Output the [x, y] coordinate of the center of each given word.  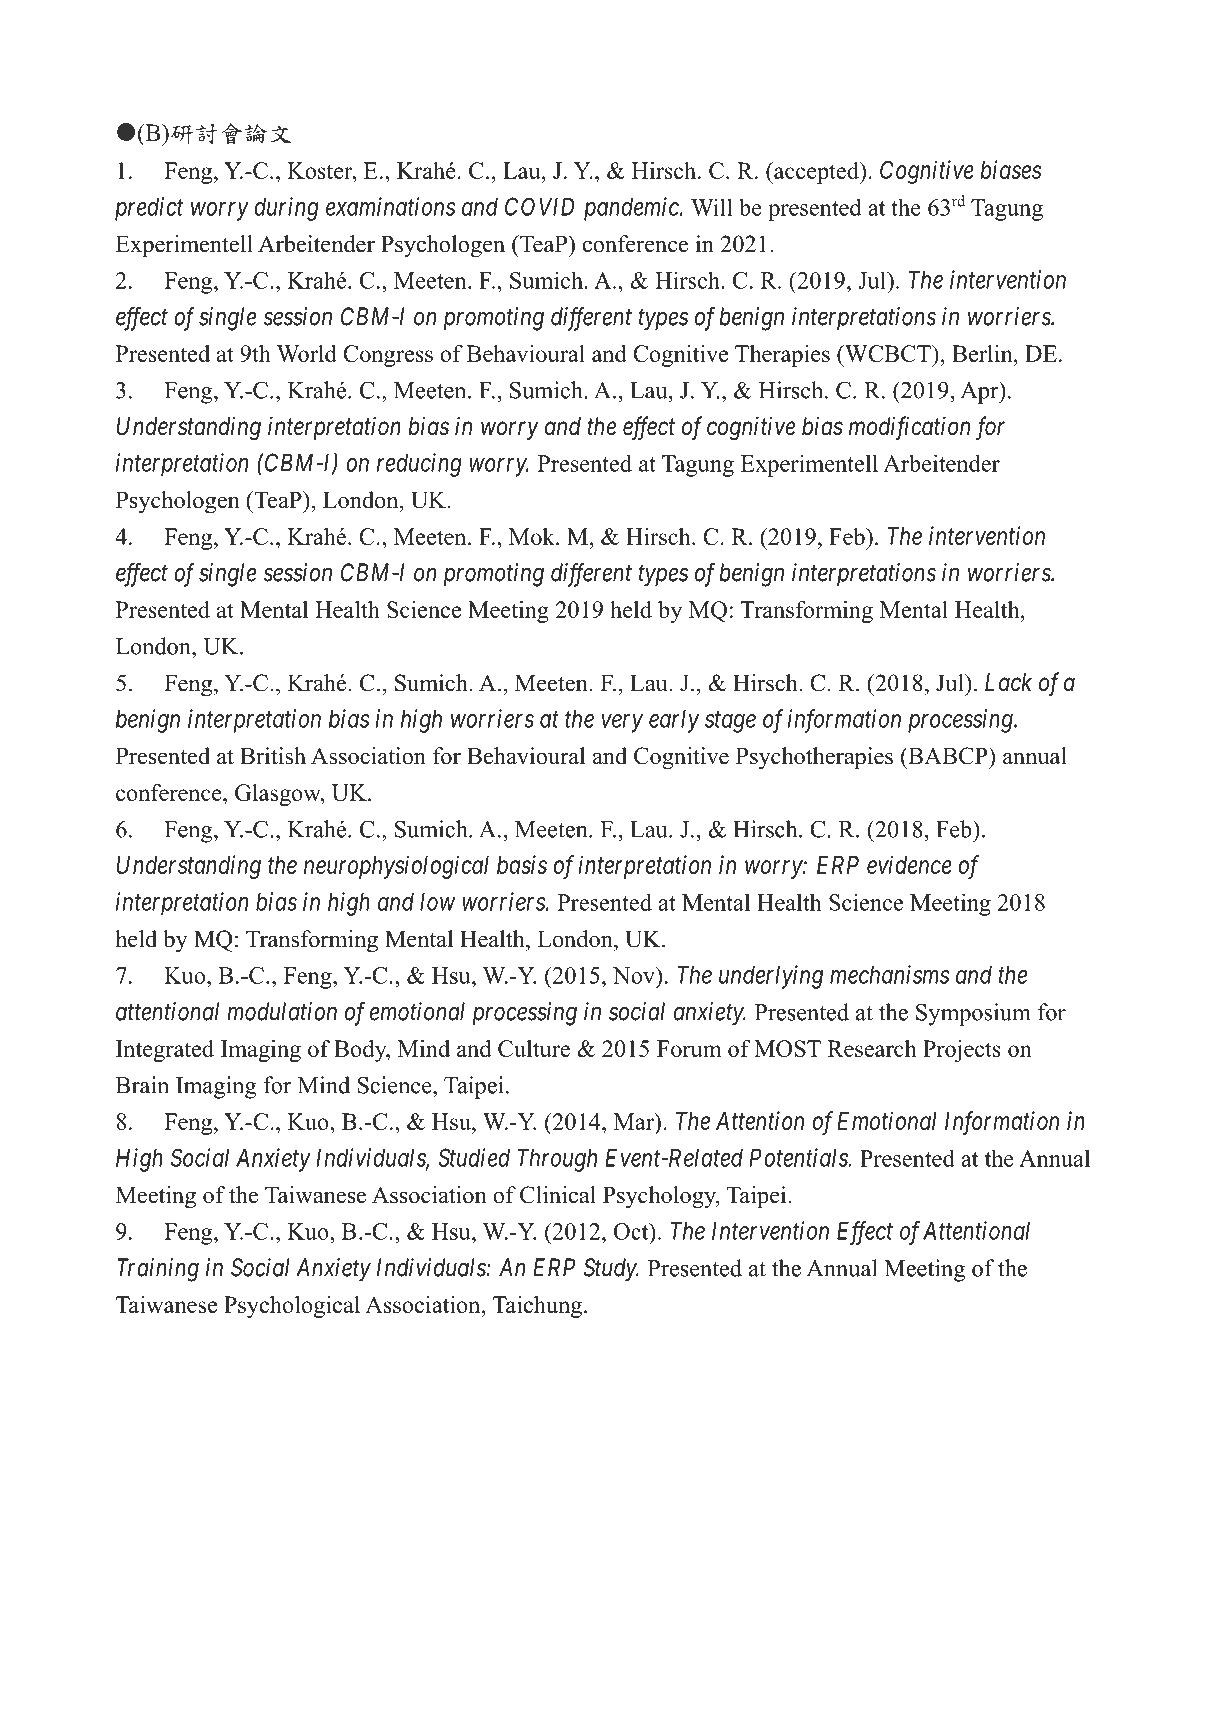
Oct [632, 1231]
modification [909, 428]
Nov [635, 975]
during [286, 209]
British [273, 756]
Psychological [292, 1307]
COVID [540, 206]
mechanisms [889, 974]
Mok [533, 536]
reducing [419, 465]
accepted [816, 173]
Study [611, 1270]
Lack [1008, 682]
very [622, 723]
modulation [282, 1011]
